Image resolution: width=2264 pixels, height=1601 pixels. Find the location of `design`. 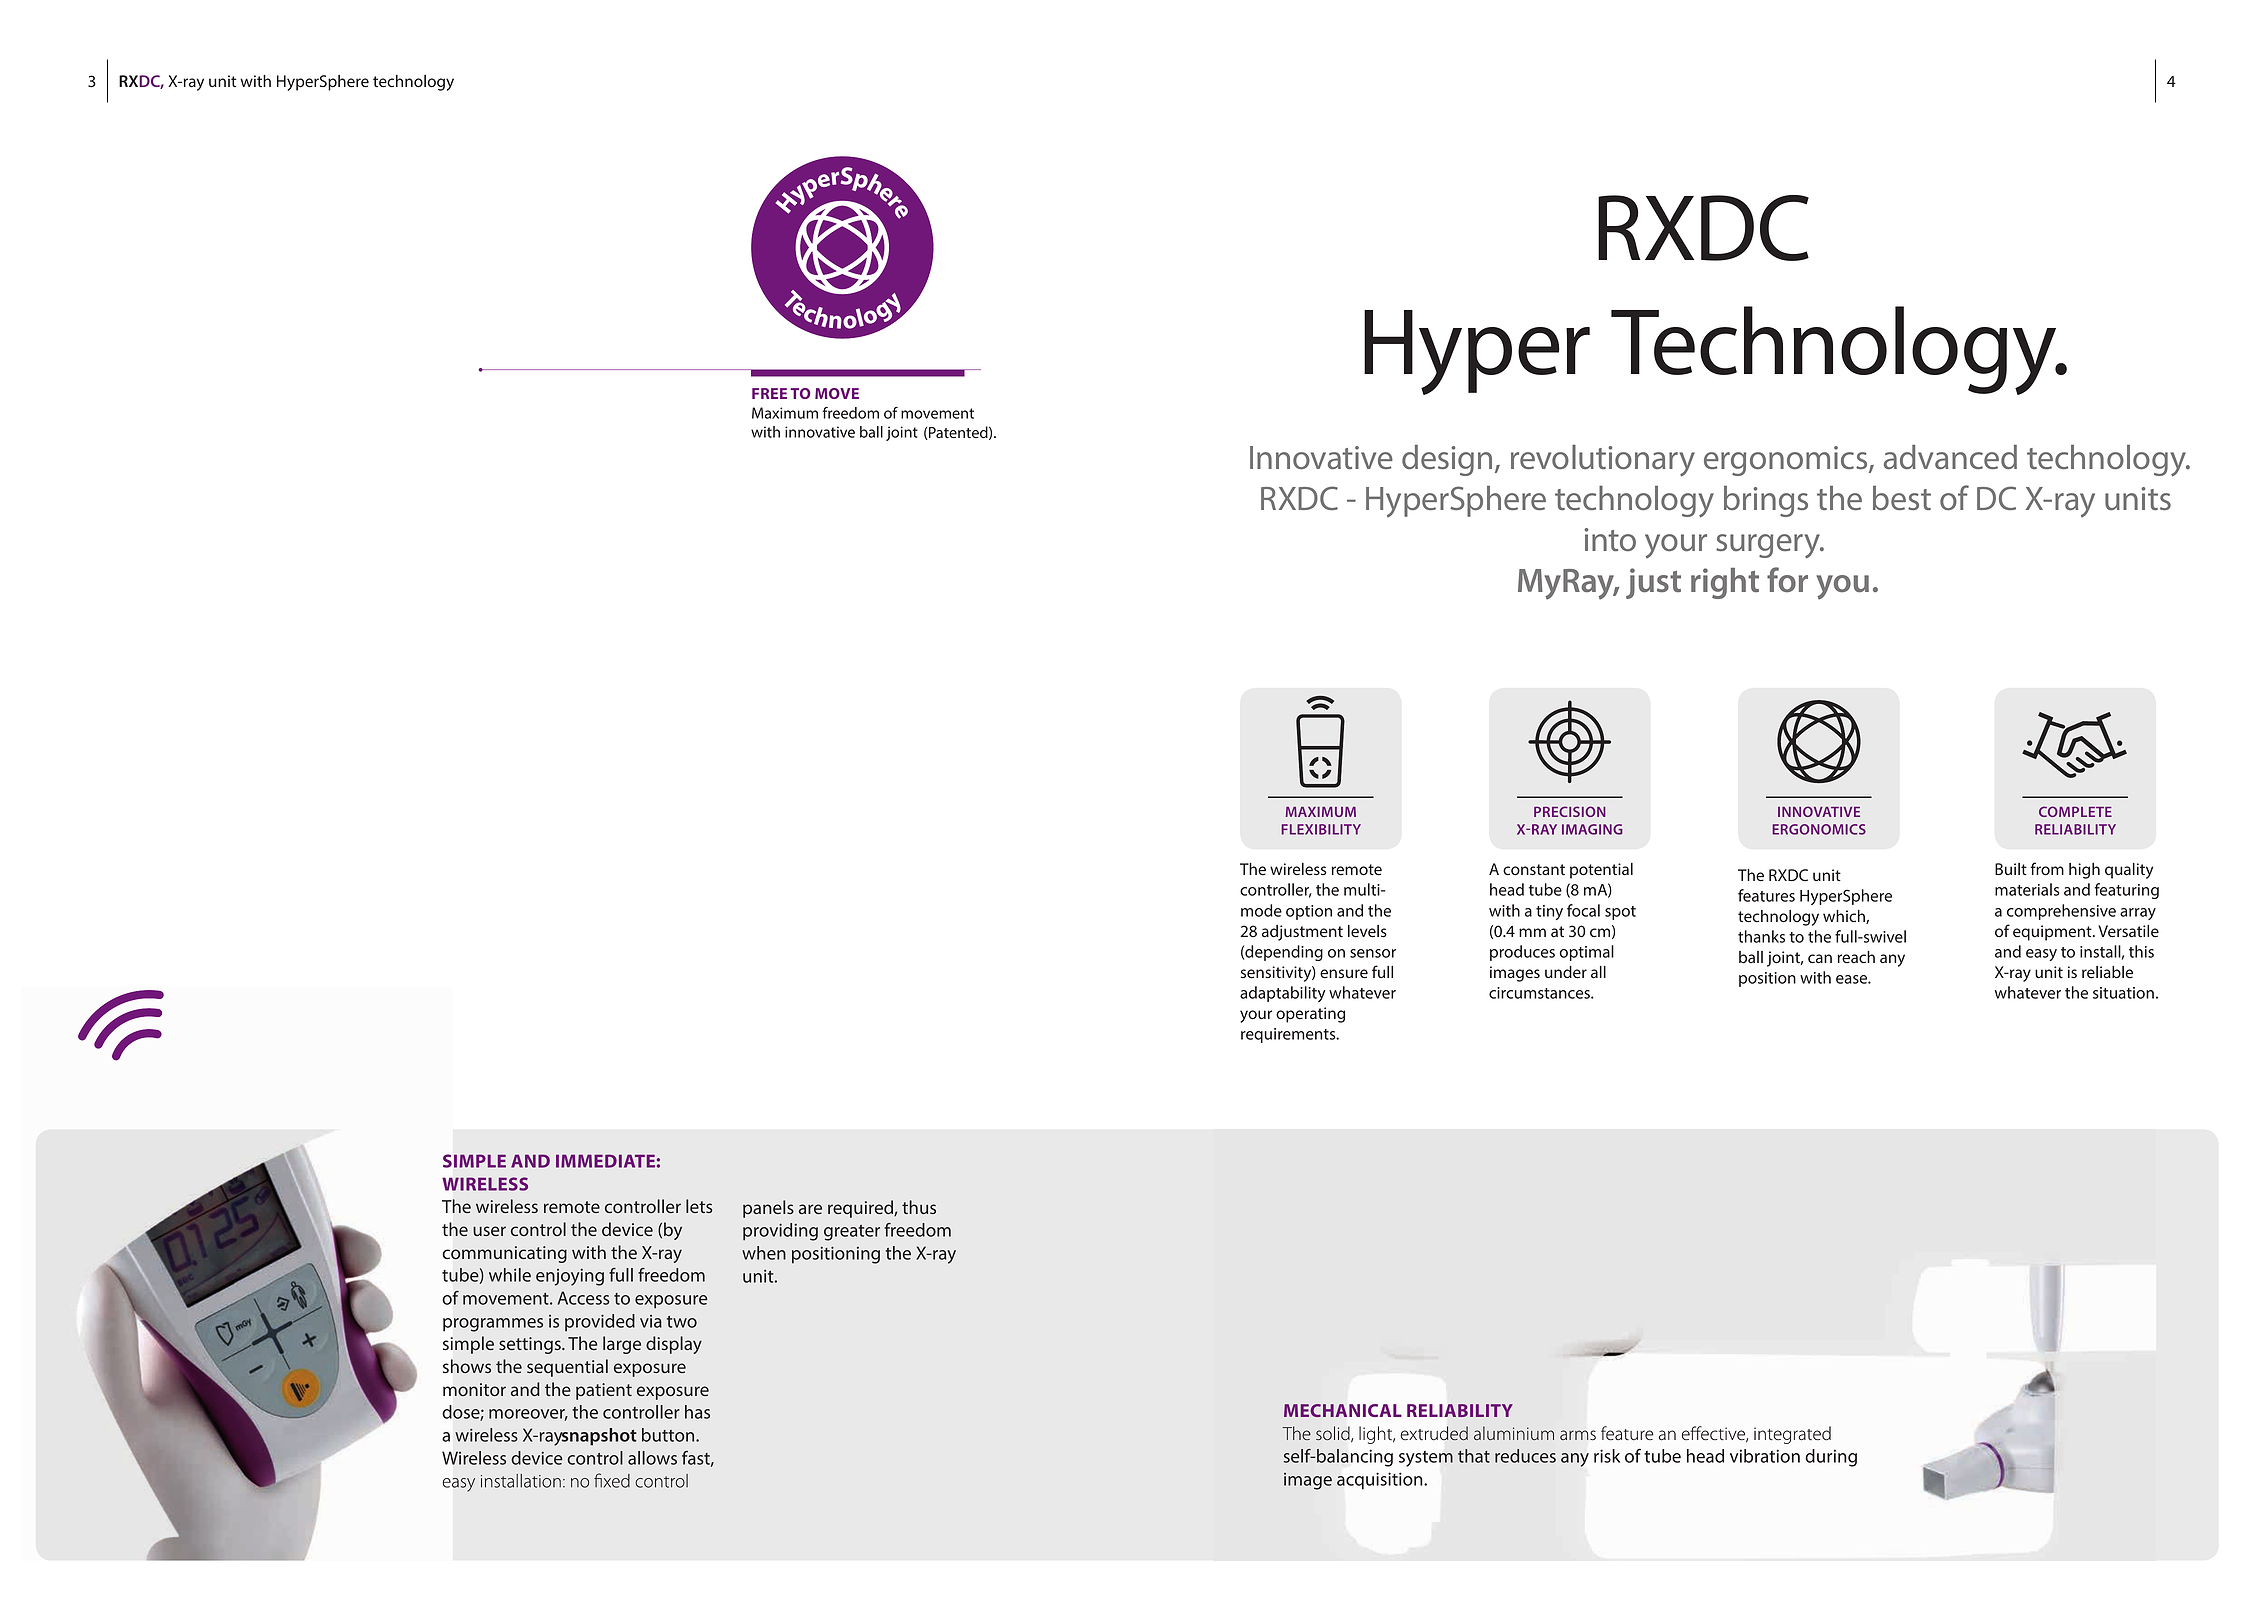

design is located at coordinates (1447, 460).
